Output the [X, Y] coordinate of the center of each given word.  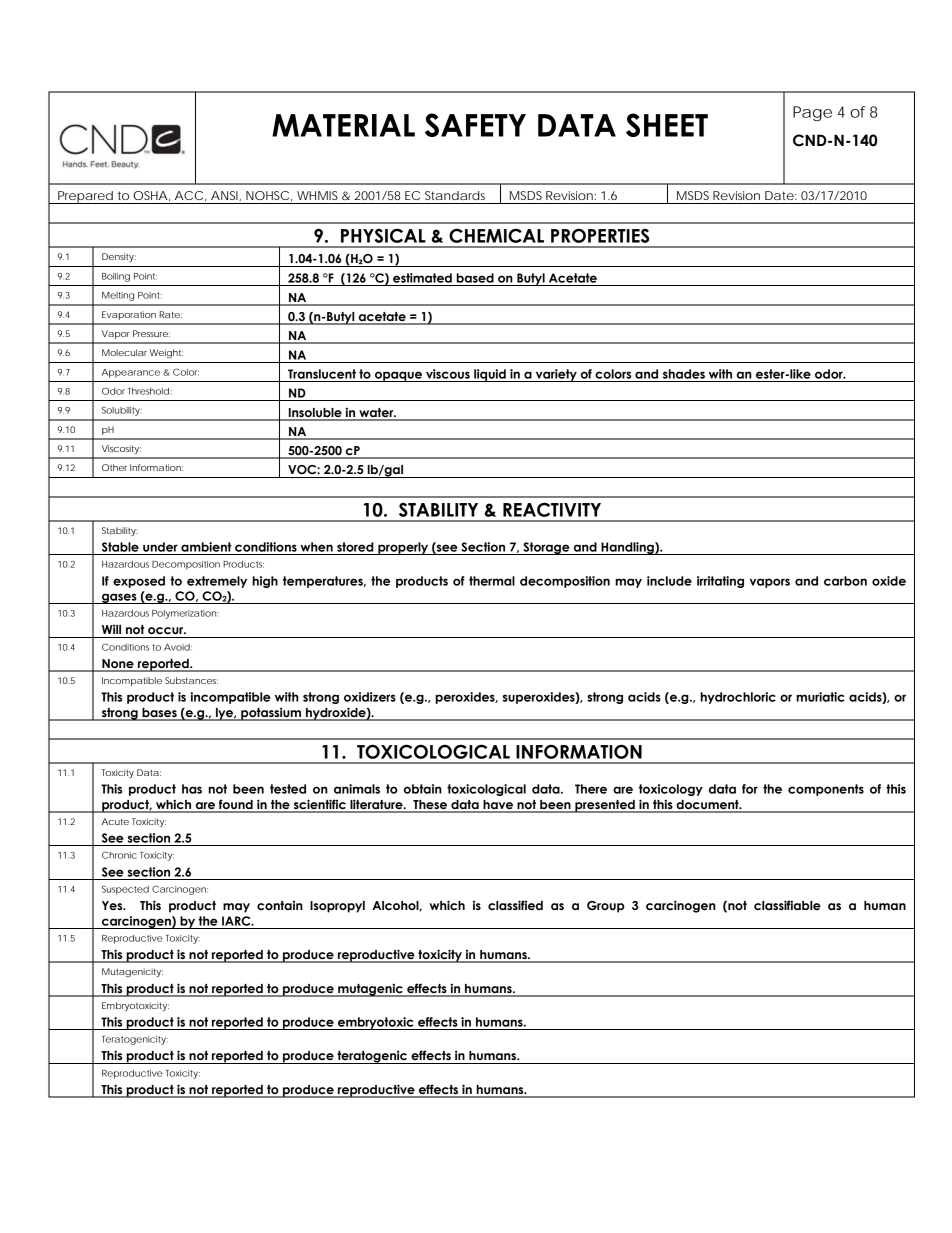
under [160, 547]
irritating [720, 582]
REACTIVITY [552, 509]
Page [812, 113]
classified [515, 905]
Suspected [125, 890]
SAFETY [475, 125]
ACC [189, 195]
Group [605, 907]
